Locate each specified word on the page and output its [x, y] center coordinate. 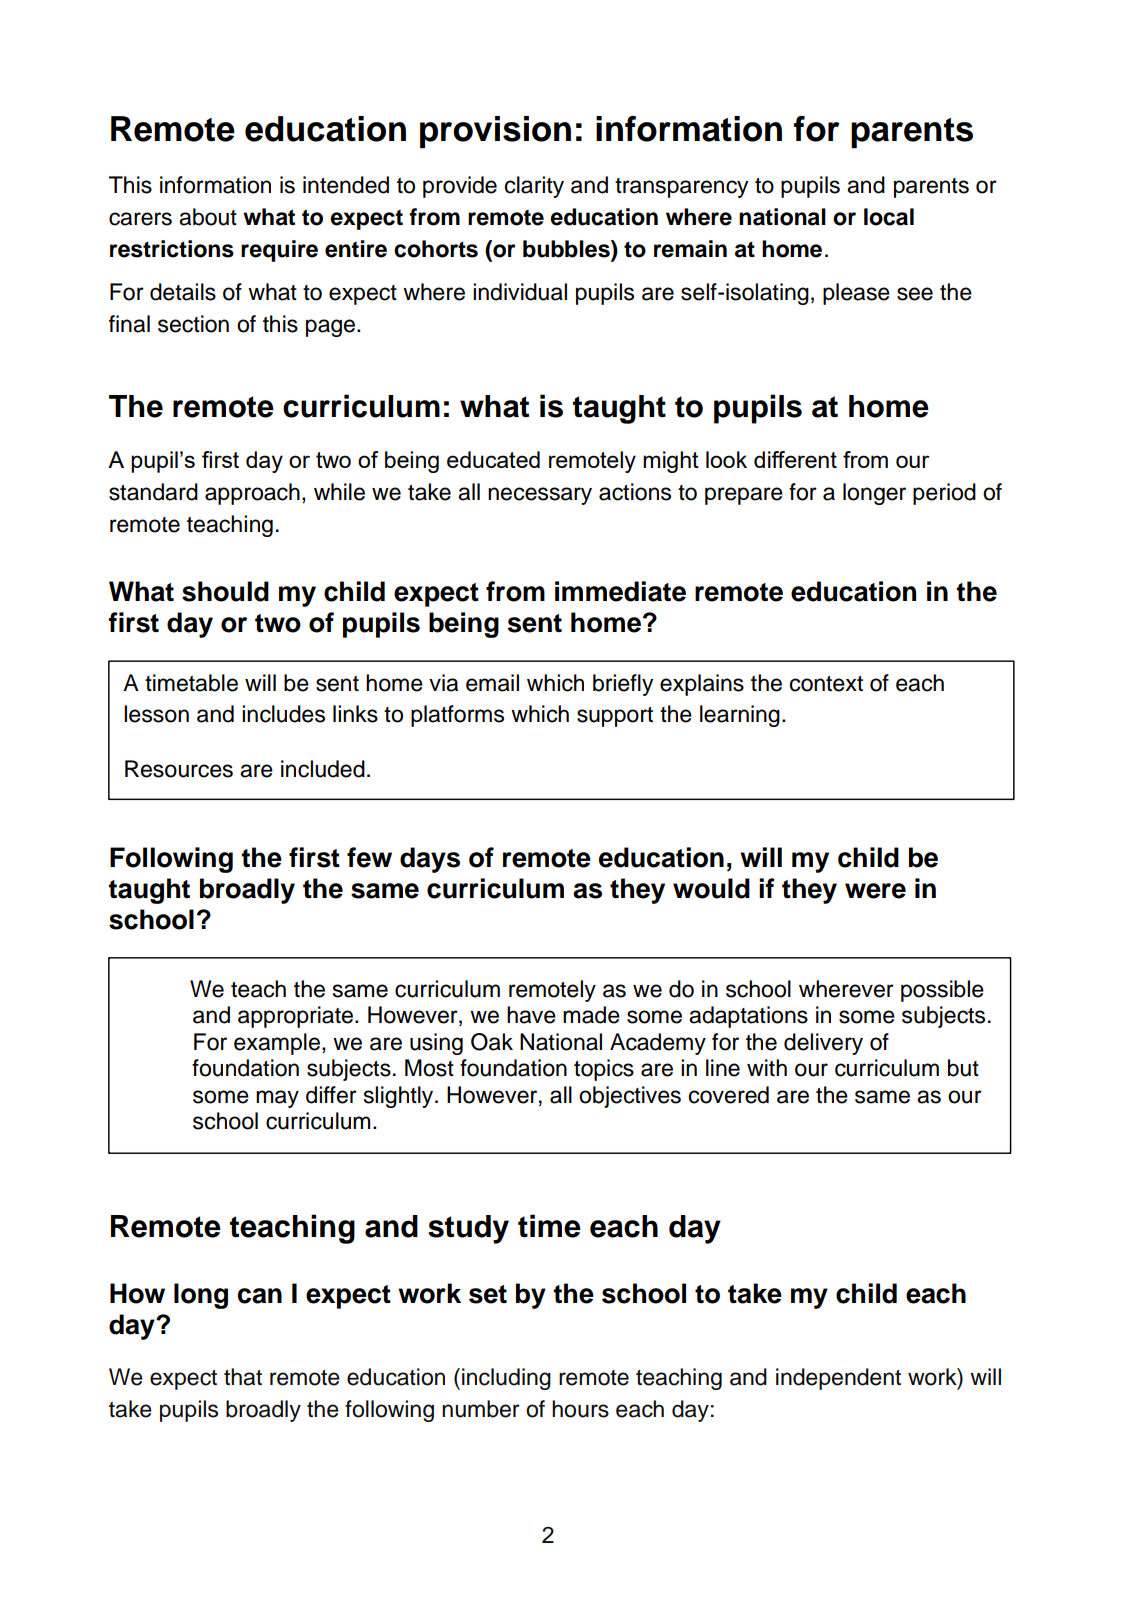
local [889, 217]
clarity [534, 187]
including [506, 1379]
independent [838, 1379]
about [208, 217]
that [243, 1377]
